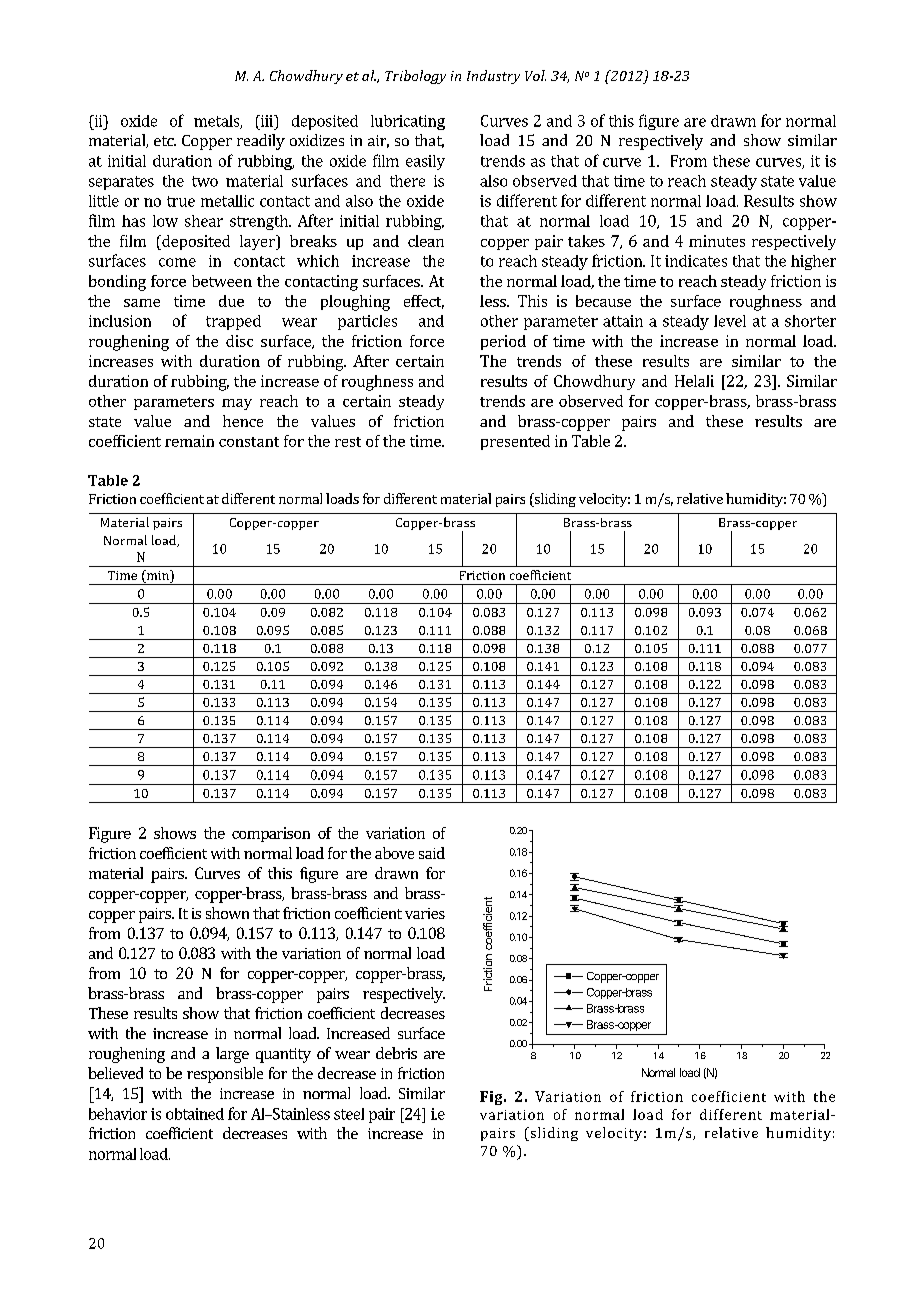  Describe the element at coordinates (165, 141) in the document. I see `etc` at that location.
